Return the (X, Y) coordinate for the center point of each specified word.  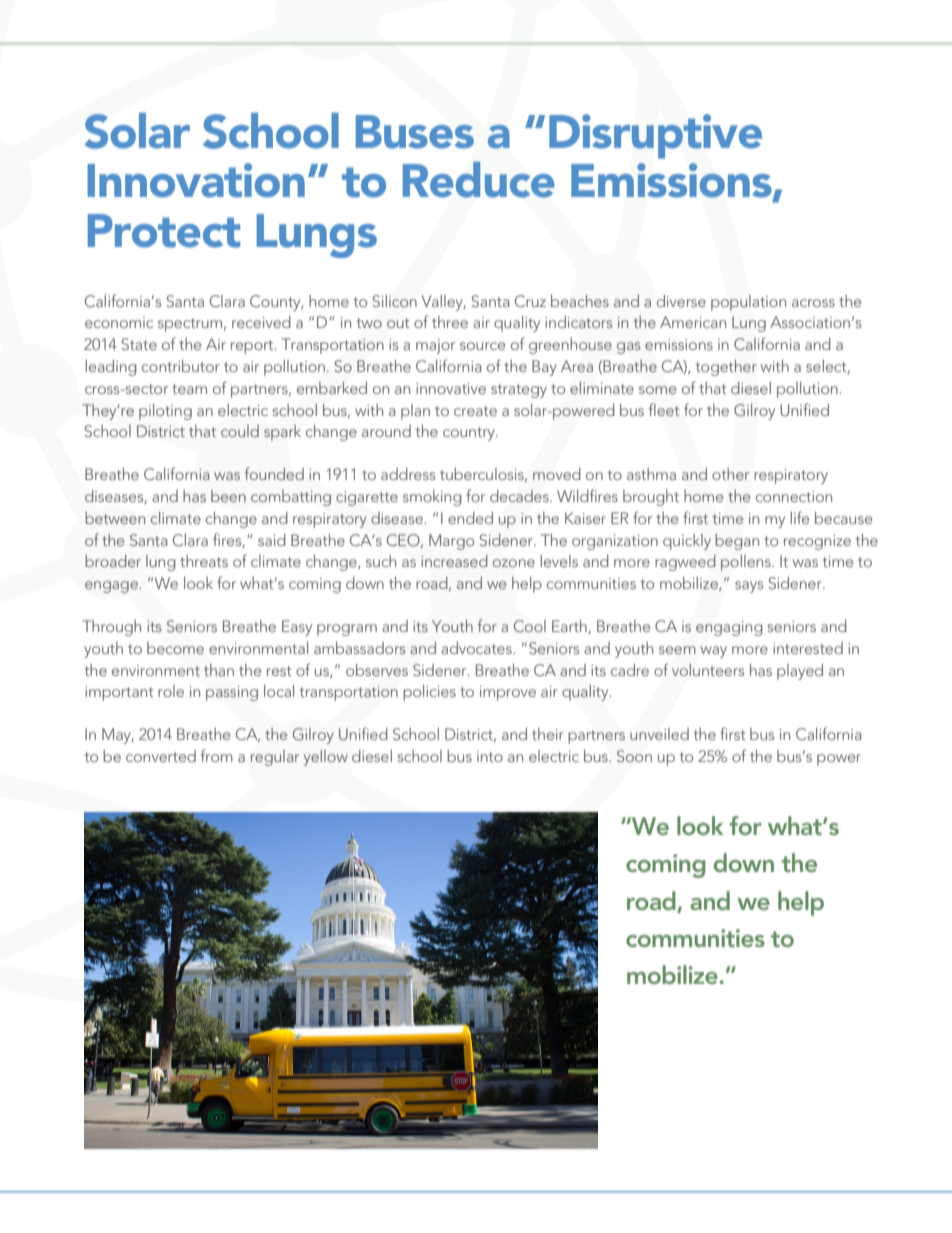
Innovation (196, 180)
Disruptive (655, 136)
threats (204, 561)
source (482, 346)
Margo (451, 542)
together (726, 367)
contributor (181, 365)
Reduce (478, 180)
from (217, 755)
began (737, 542)
